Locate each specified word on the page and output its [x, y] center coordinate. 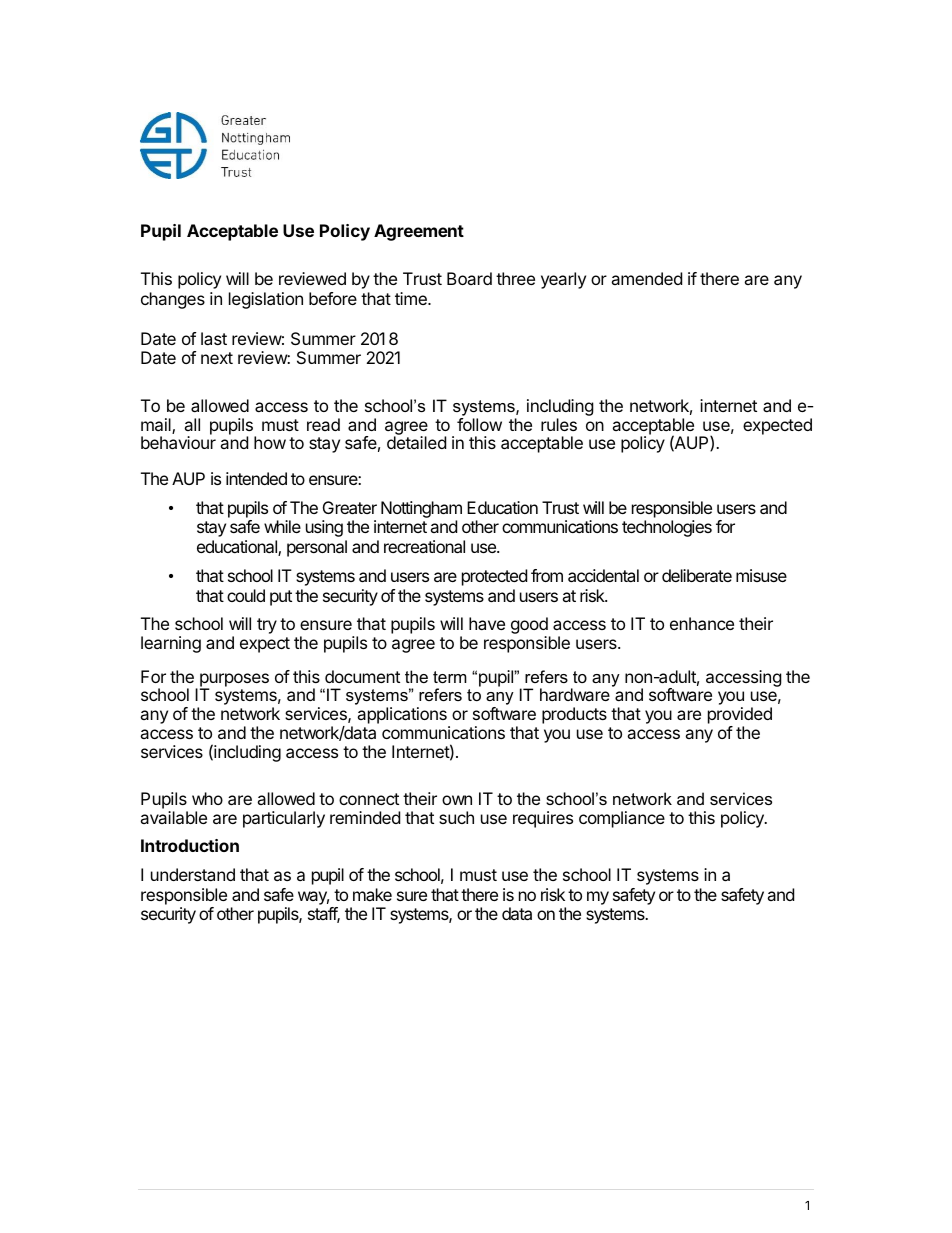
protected [494, 577]
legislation [266, 300]
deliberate [697, 575]
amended [646, 278]
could [246, 595]
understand [193, 874]
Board [469, 278]
